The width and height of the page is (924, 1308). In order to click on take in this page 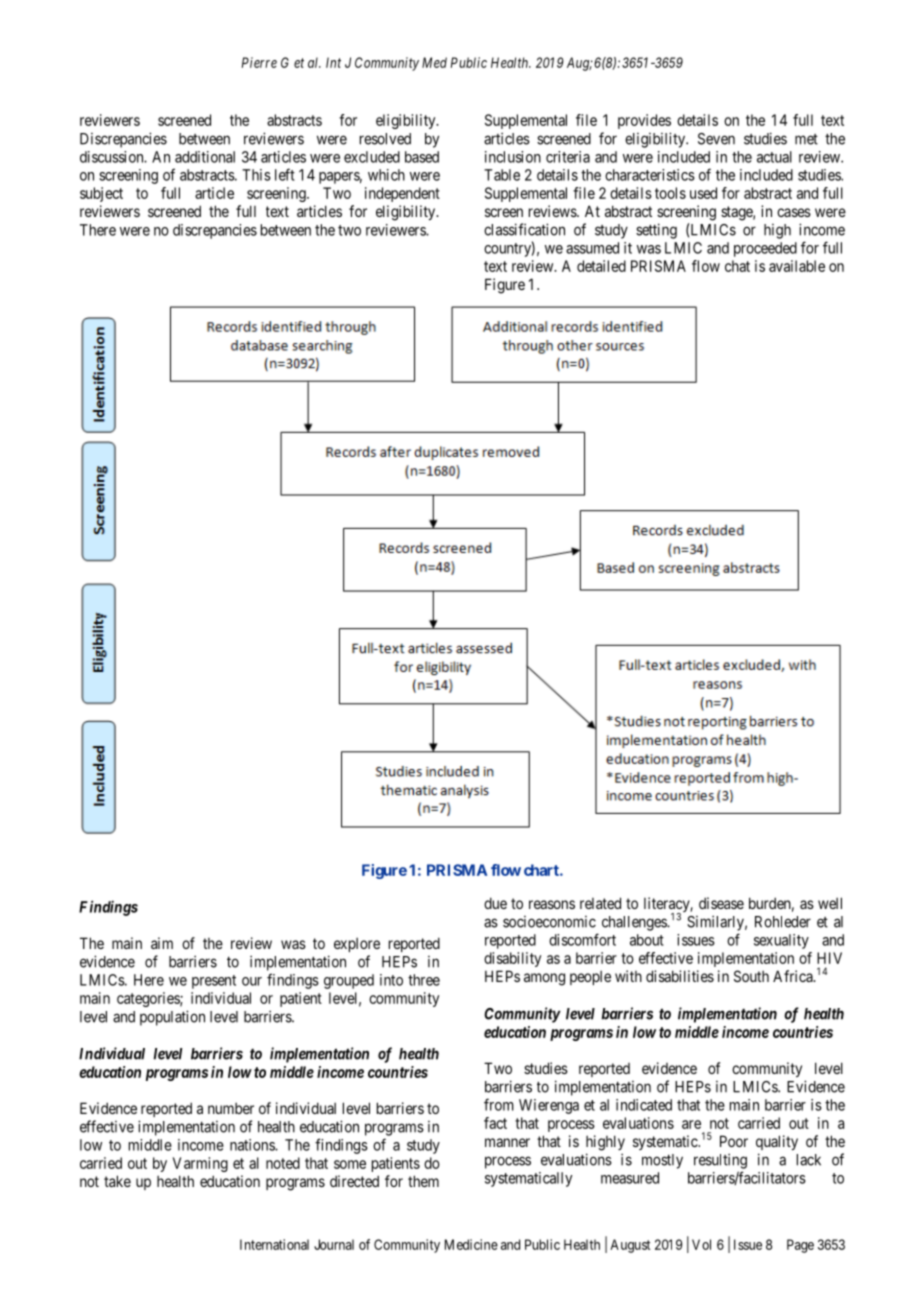, I will do `click(117, 1181)`.
